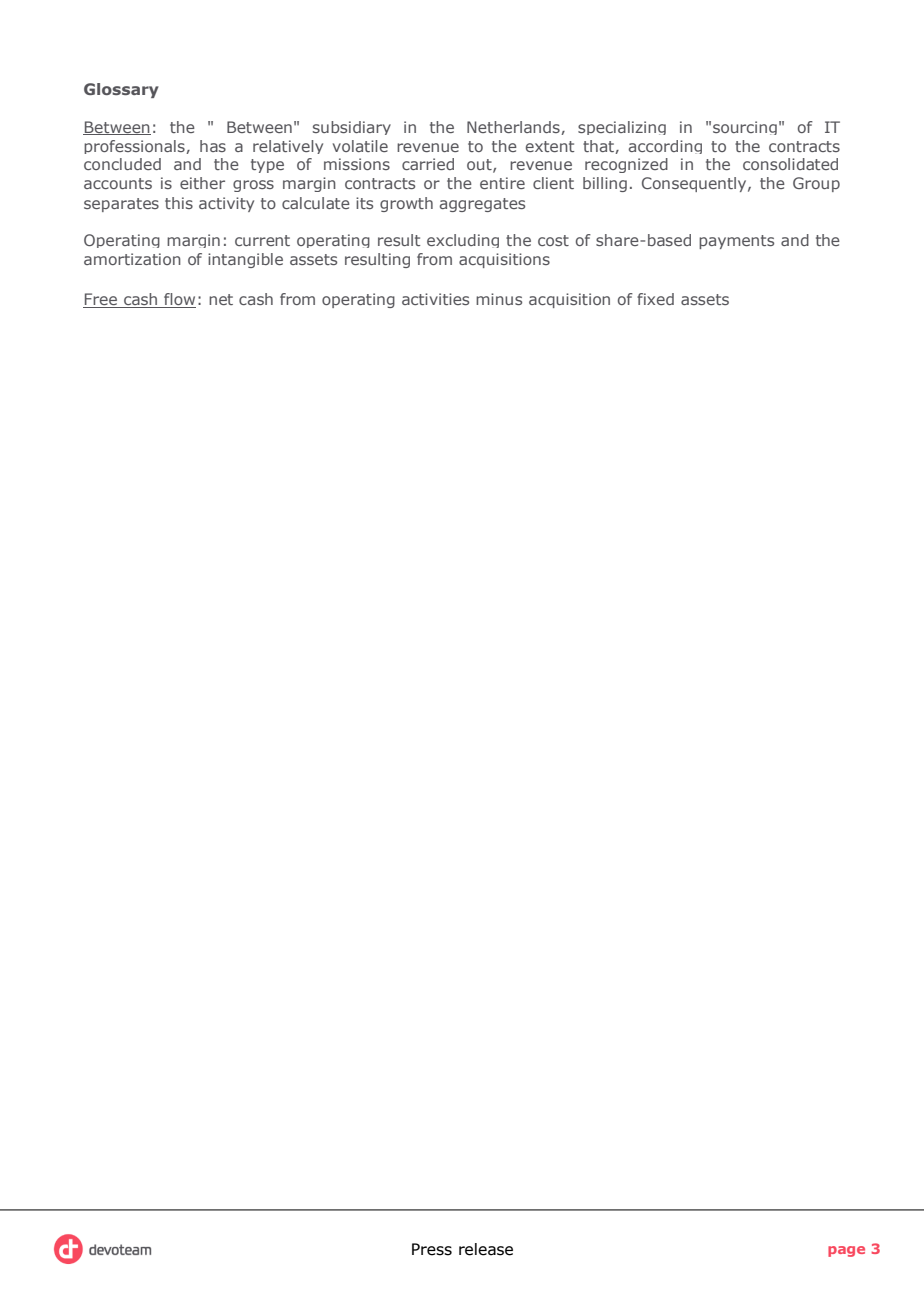  I want to click on release, so click(486, 1249).
